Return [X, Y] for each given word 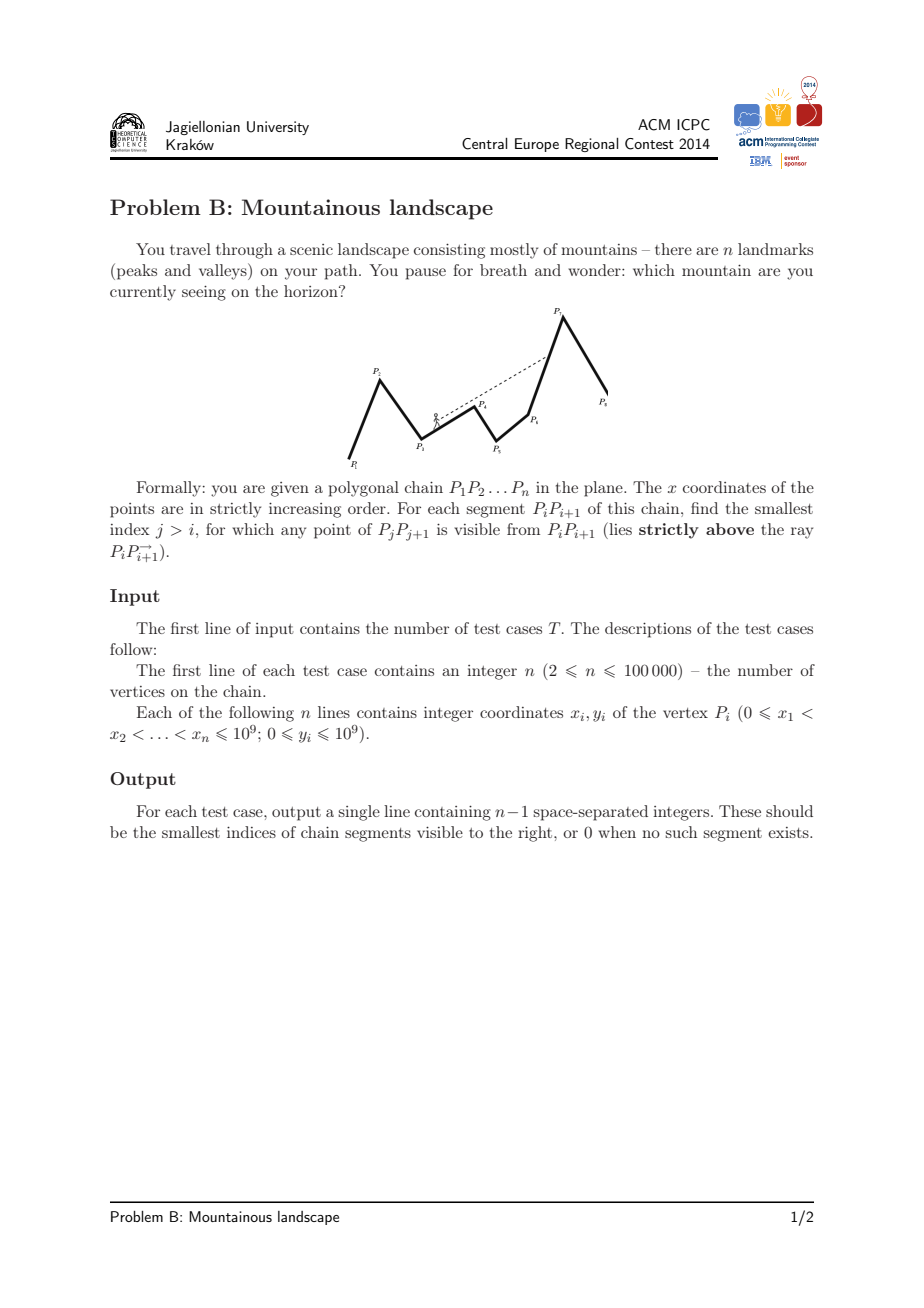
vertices [137, 691]
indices [251, 832]
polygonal [364, 489]
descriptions [648, 630]
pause [426, 274]
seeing [204, 293]
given [290, 489]
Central [485, 144]
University [278, 128]
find [704, 508]
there [673, 249]
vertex [685, 713]
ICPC [693, 125]
